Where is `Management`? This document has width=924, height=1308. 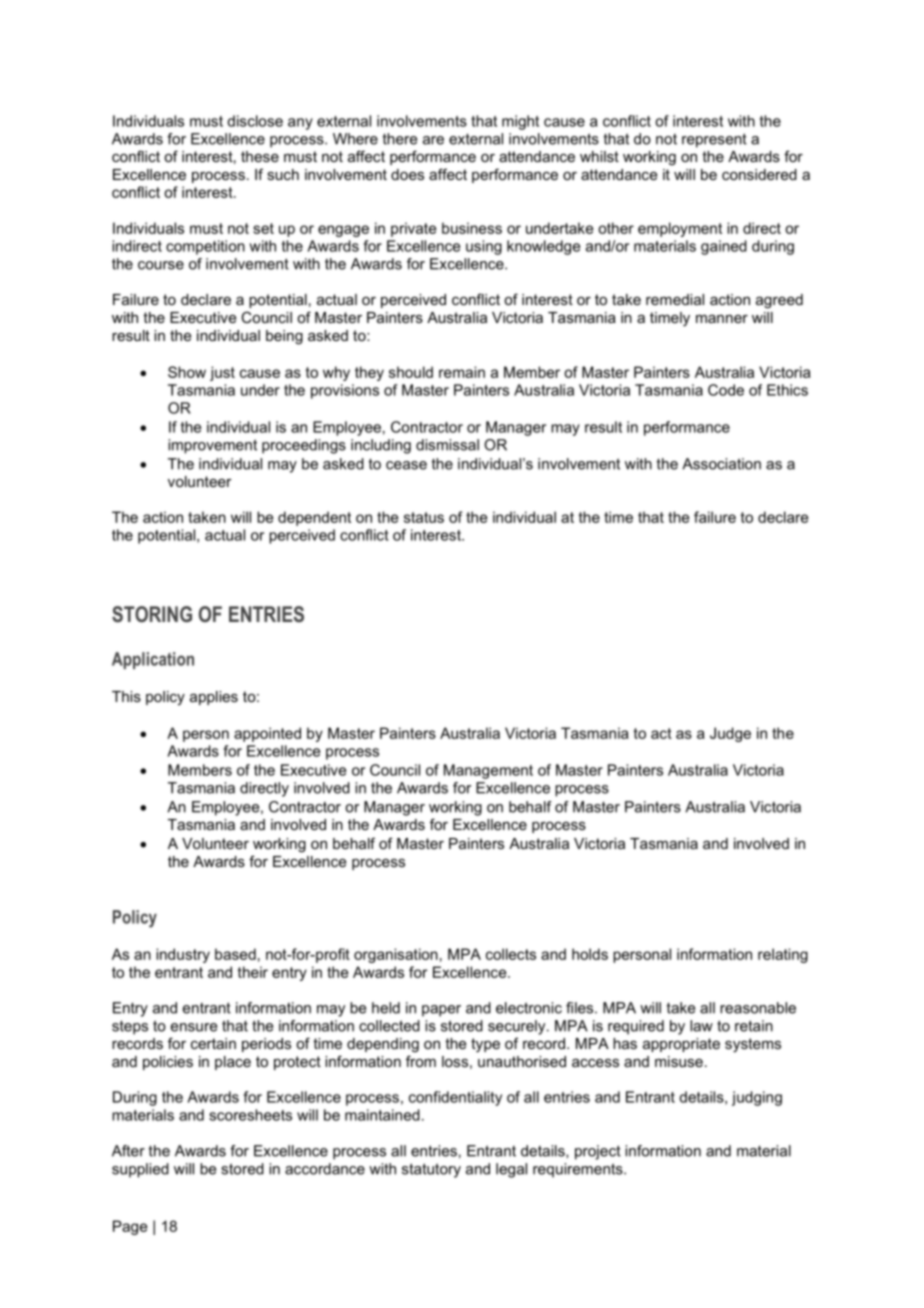
Management is located at coordinates (488, 771).
